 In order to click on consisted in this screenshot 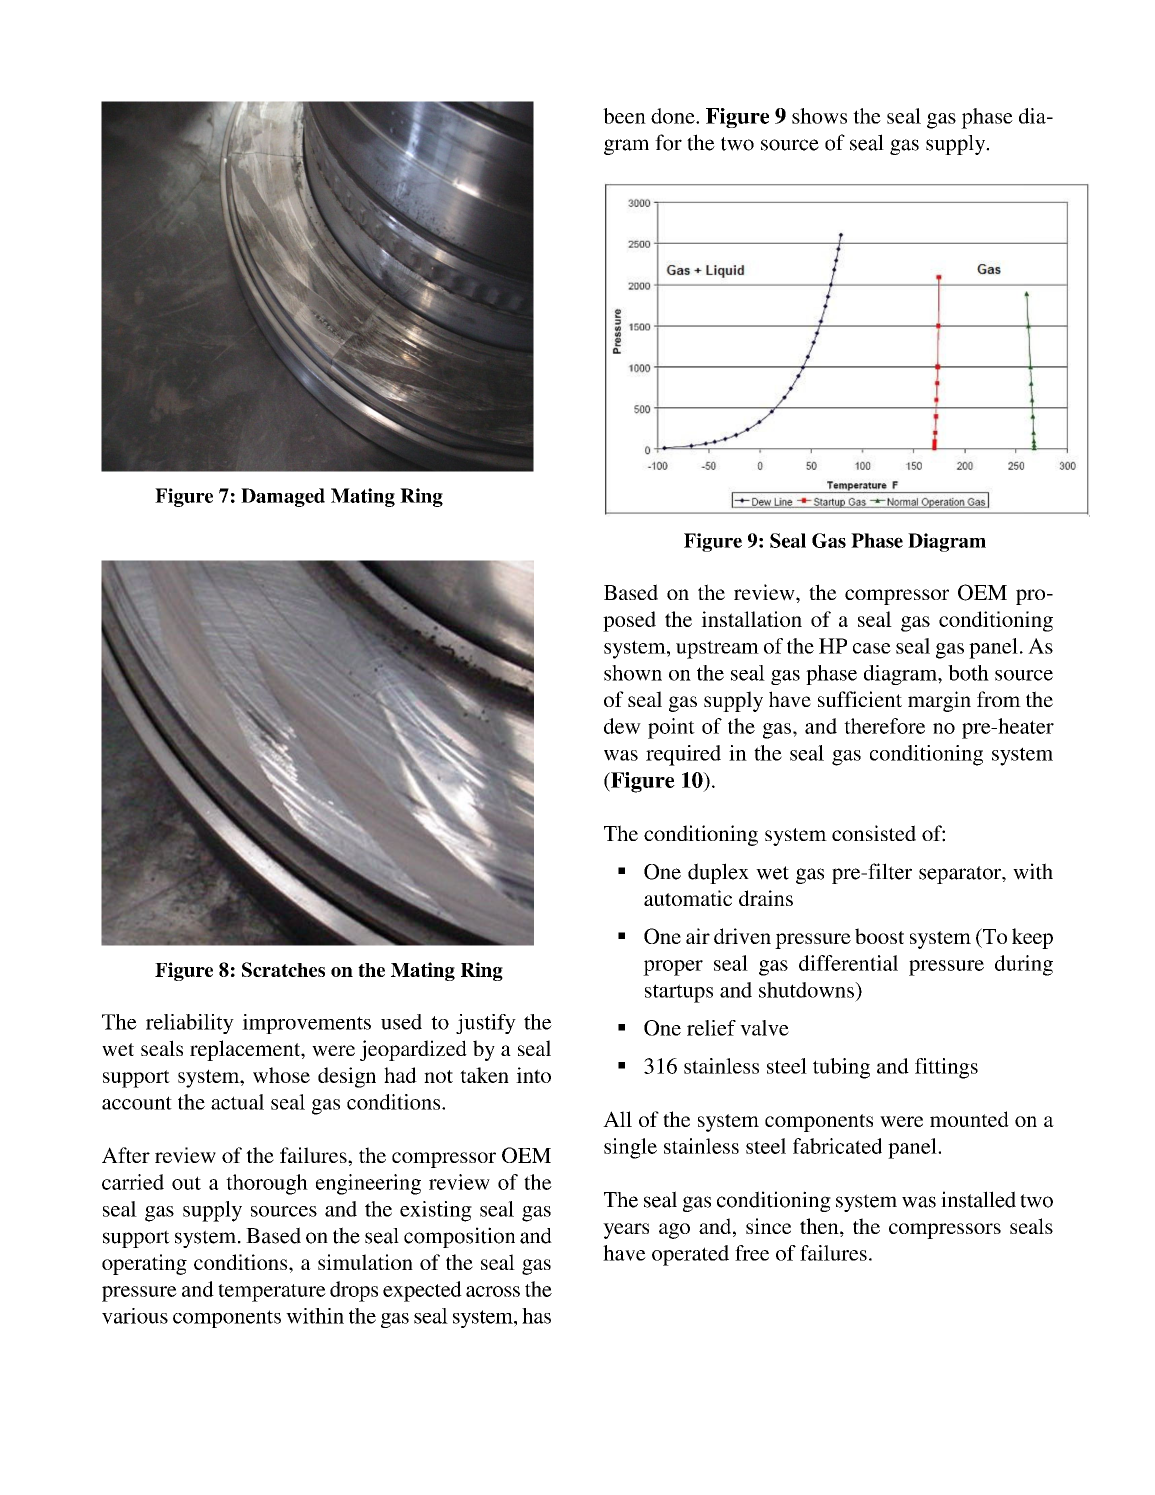, I will do `click(874, 833)`.
